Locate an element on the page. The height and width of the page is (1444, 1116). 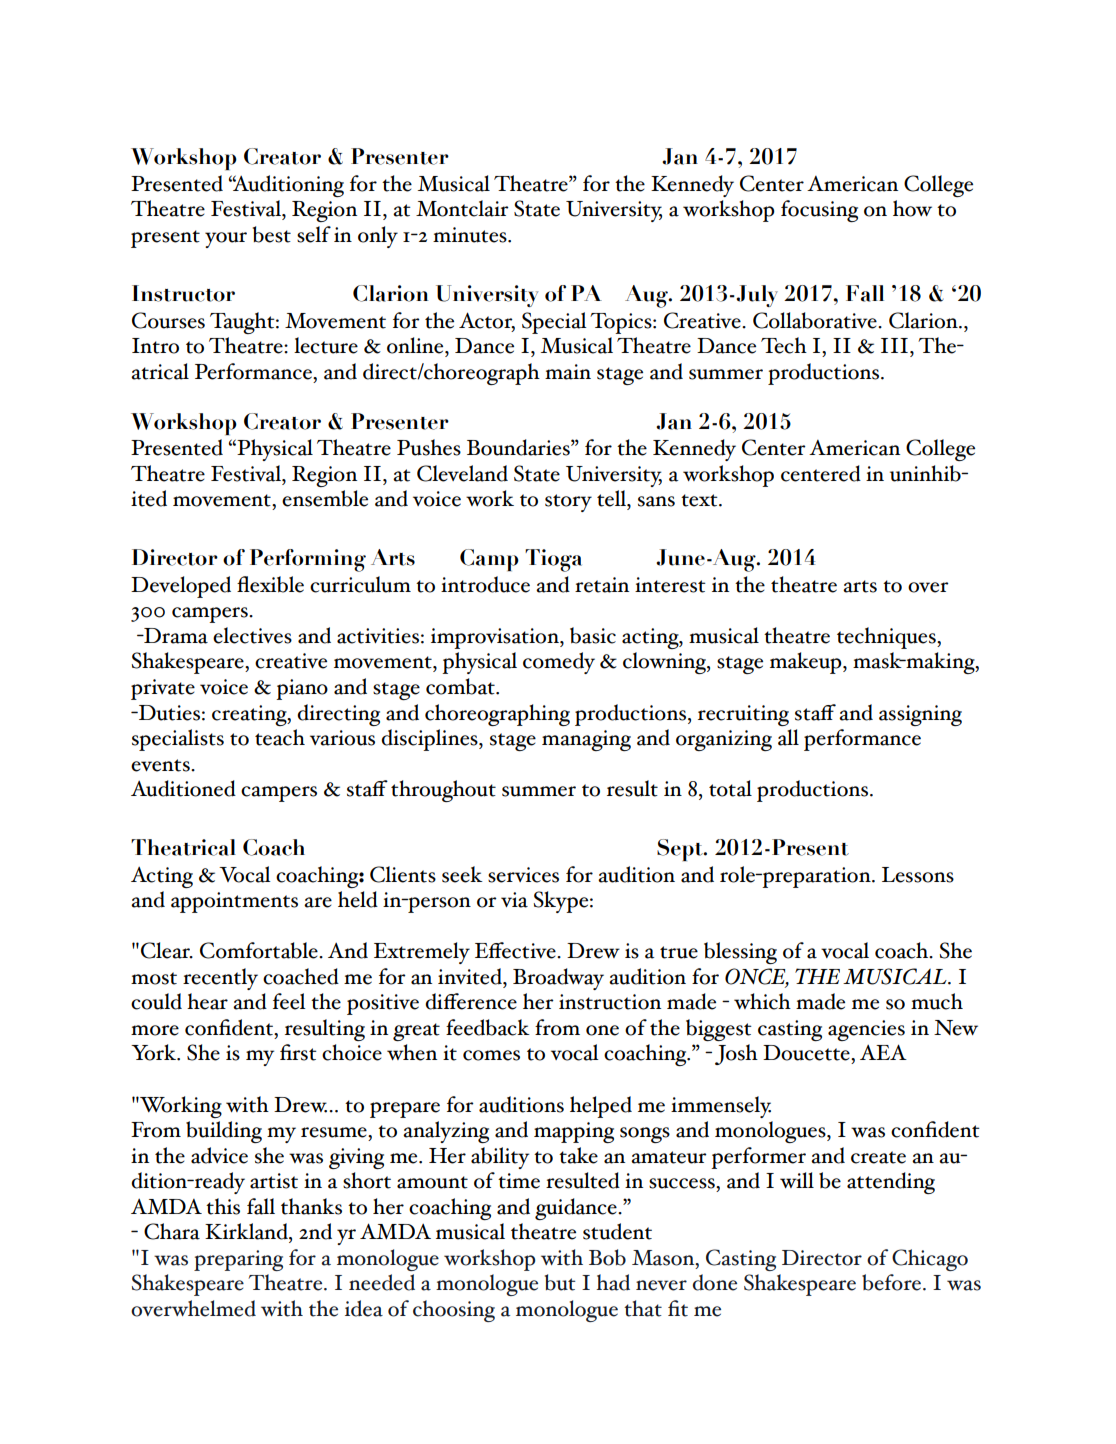
preparing is located at coordinates (238, 1260).
